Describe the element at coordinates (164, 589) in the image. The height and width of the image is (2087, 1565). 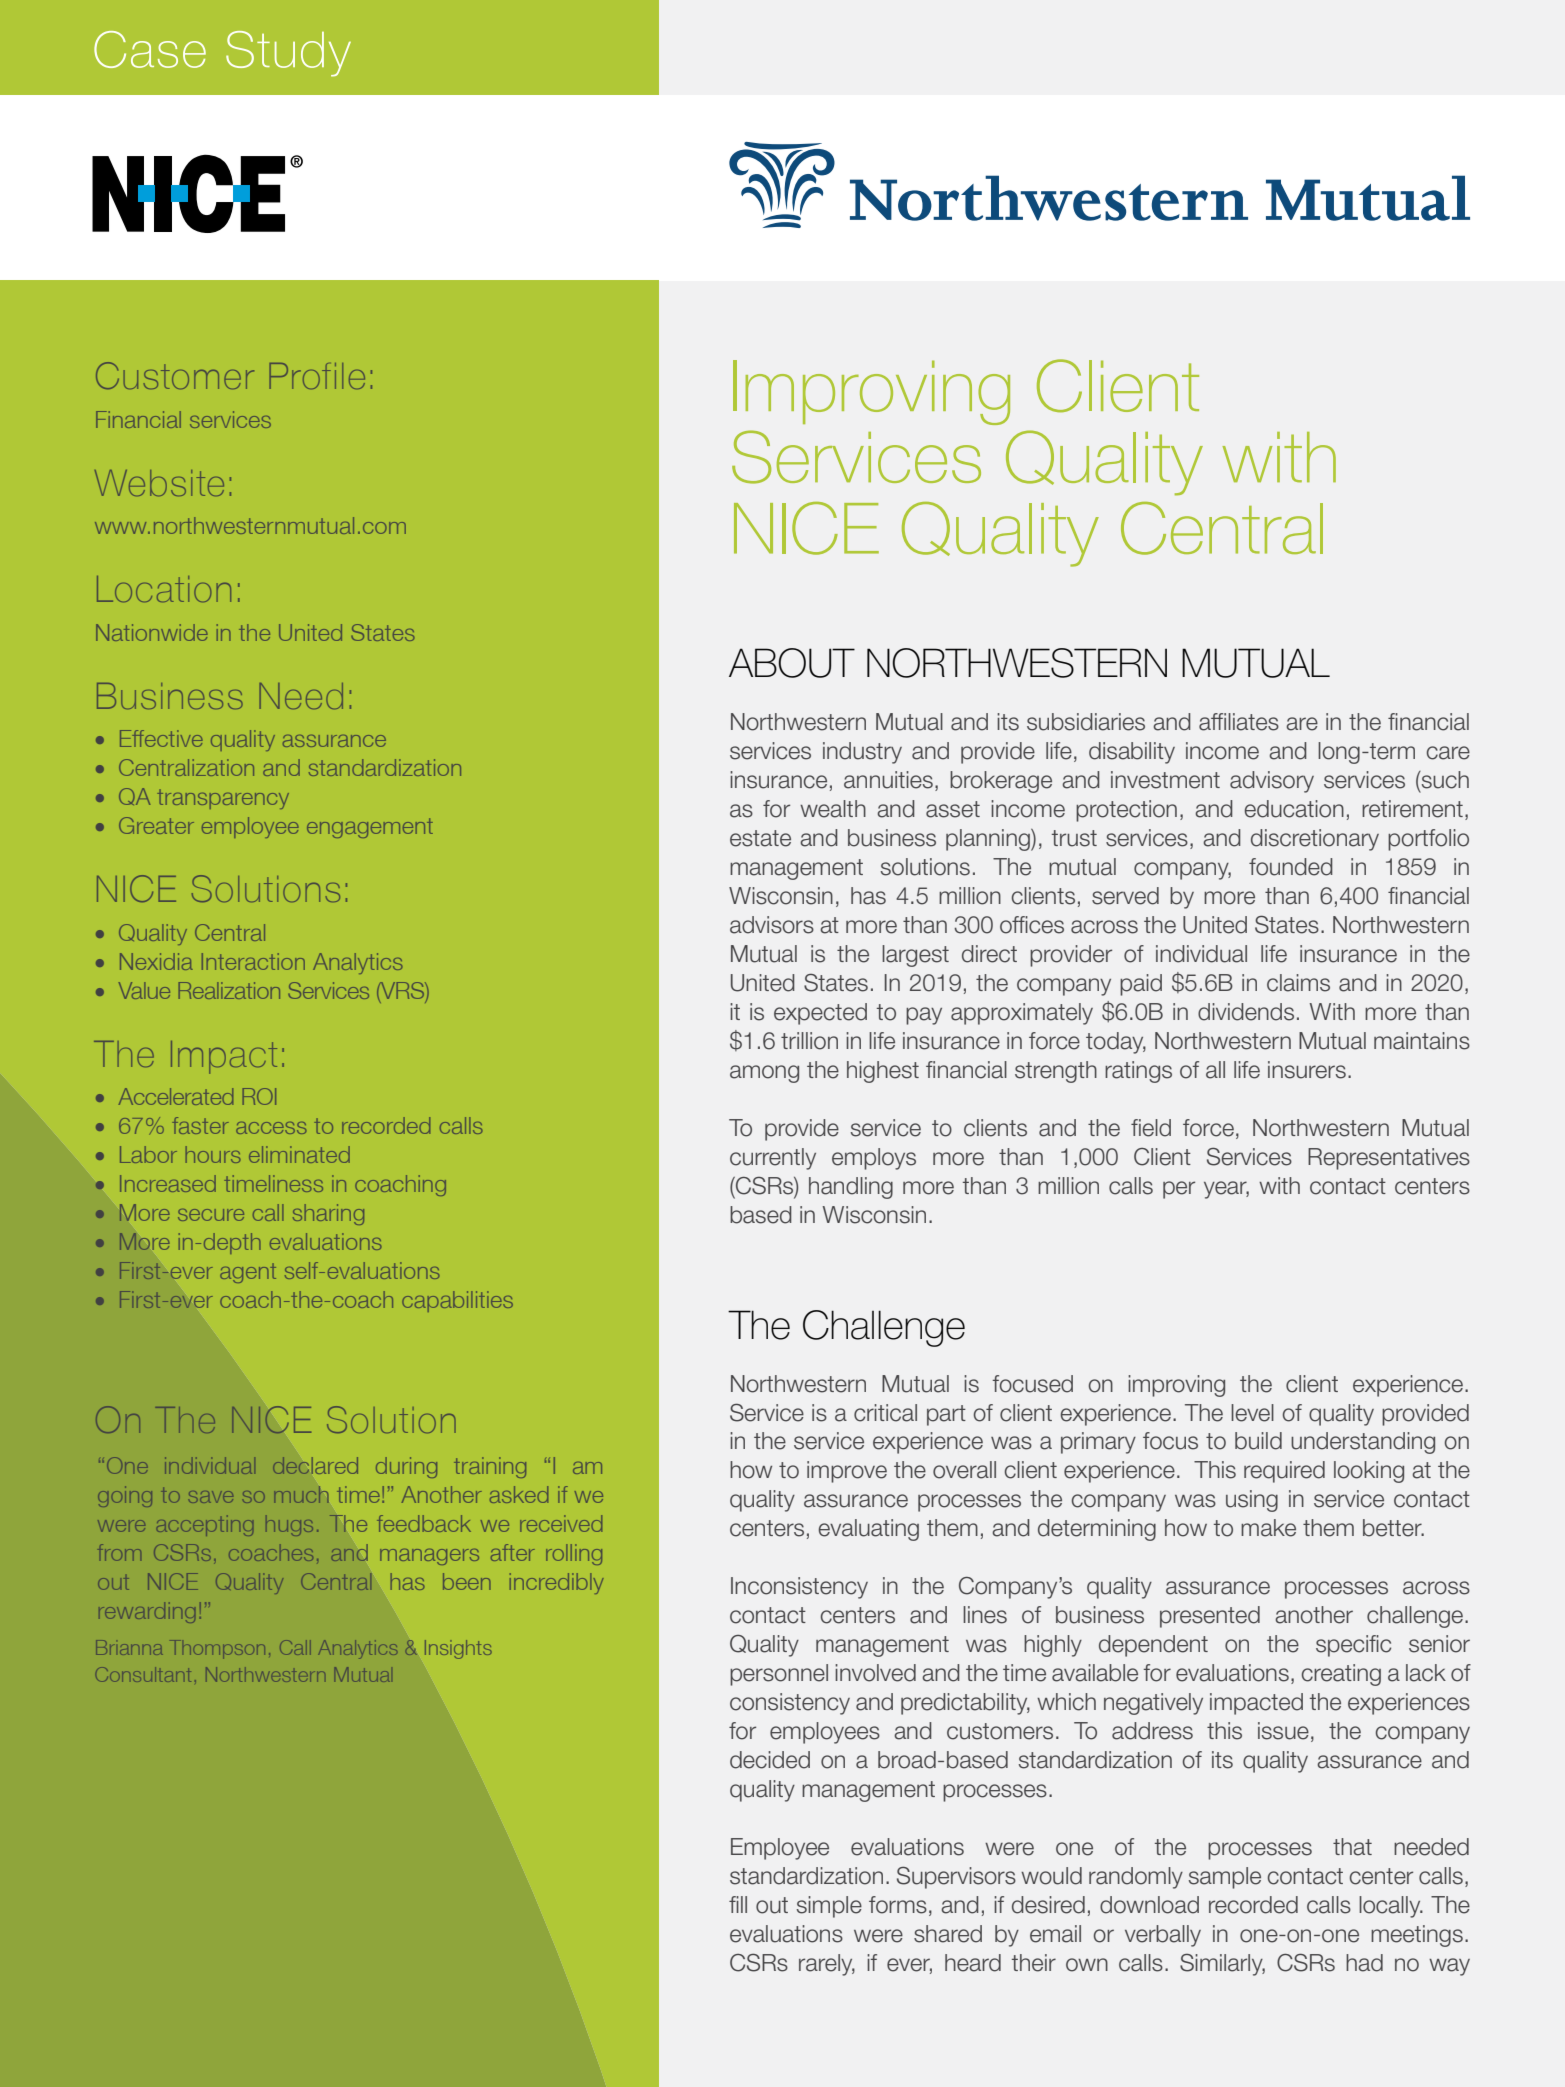
I see `Location` at that location.
